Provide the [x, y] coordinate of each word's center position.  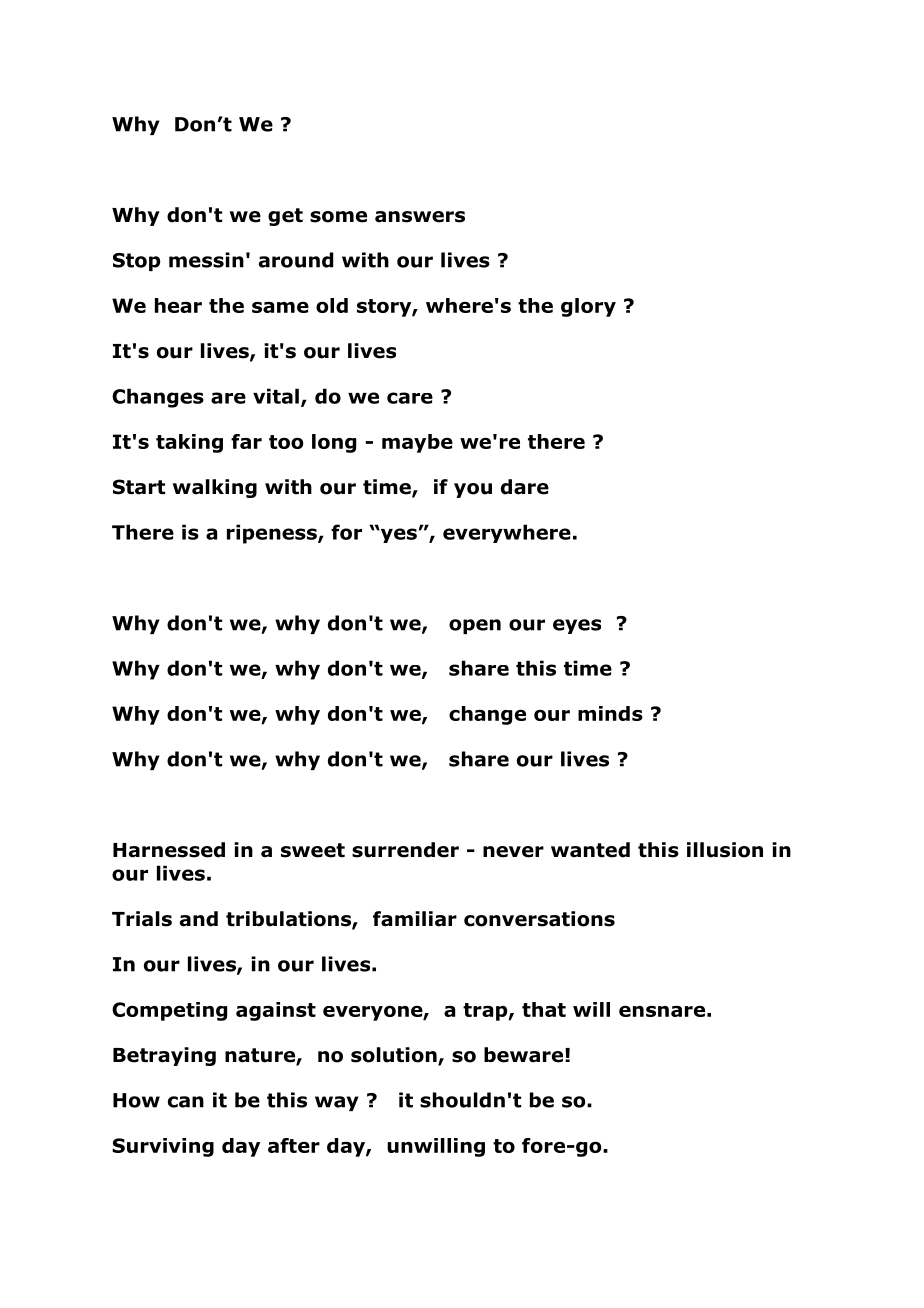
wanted [590, 850]
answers [420, 217]
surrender [405, 850]
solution [395, 1056]
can [186, 1102]
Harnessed [169, 850]
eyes [577, 626]
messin [206, 260]
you [473, 490]
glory [588, 307]
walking [215, 488]
